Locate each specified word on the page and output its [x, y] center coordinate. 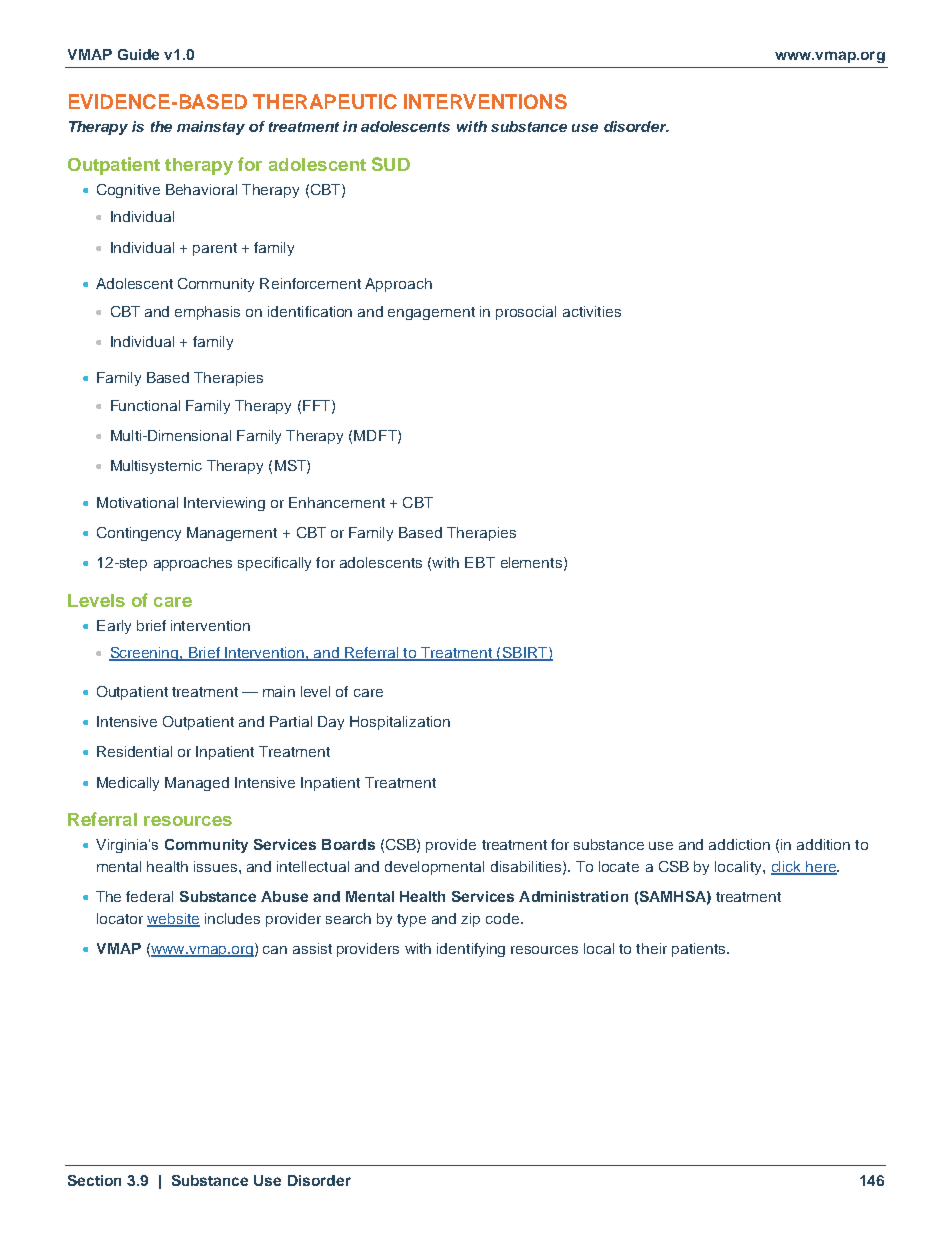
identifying [471, 950]
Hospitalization [400, 723]
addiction [739, 844]
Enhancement [337, 502]
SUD [391, 164]
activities [592, 311]
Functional [145, 405]
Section [94, 1180]
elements [531, 562]
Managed [197, 784]
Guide [138, 54]
